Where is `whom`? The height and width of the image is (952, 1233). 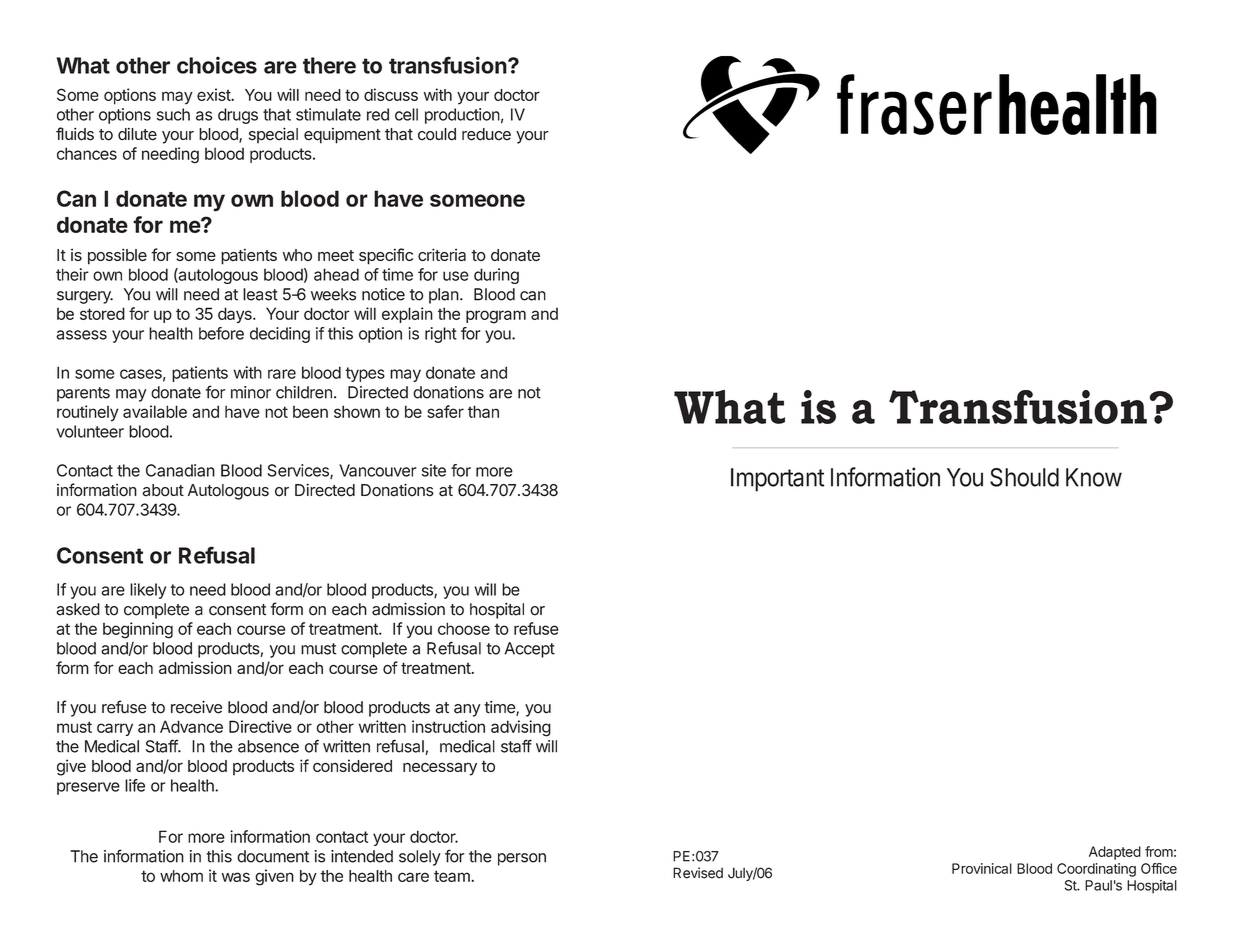
whom is located at coordinates (181, 876).
